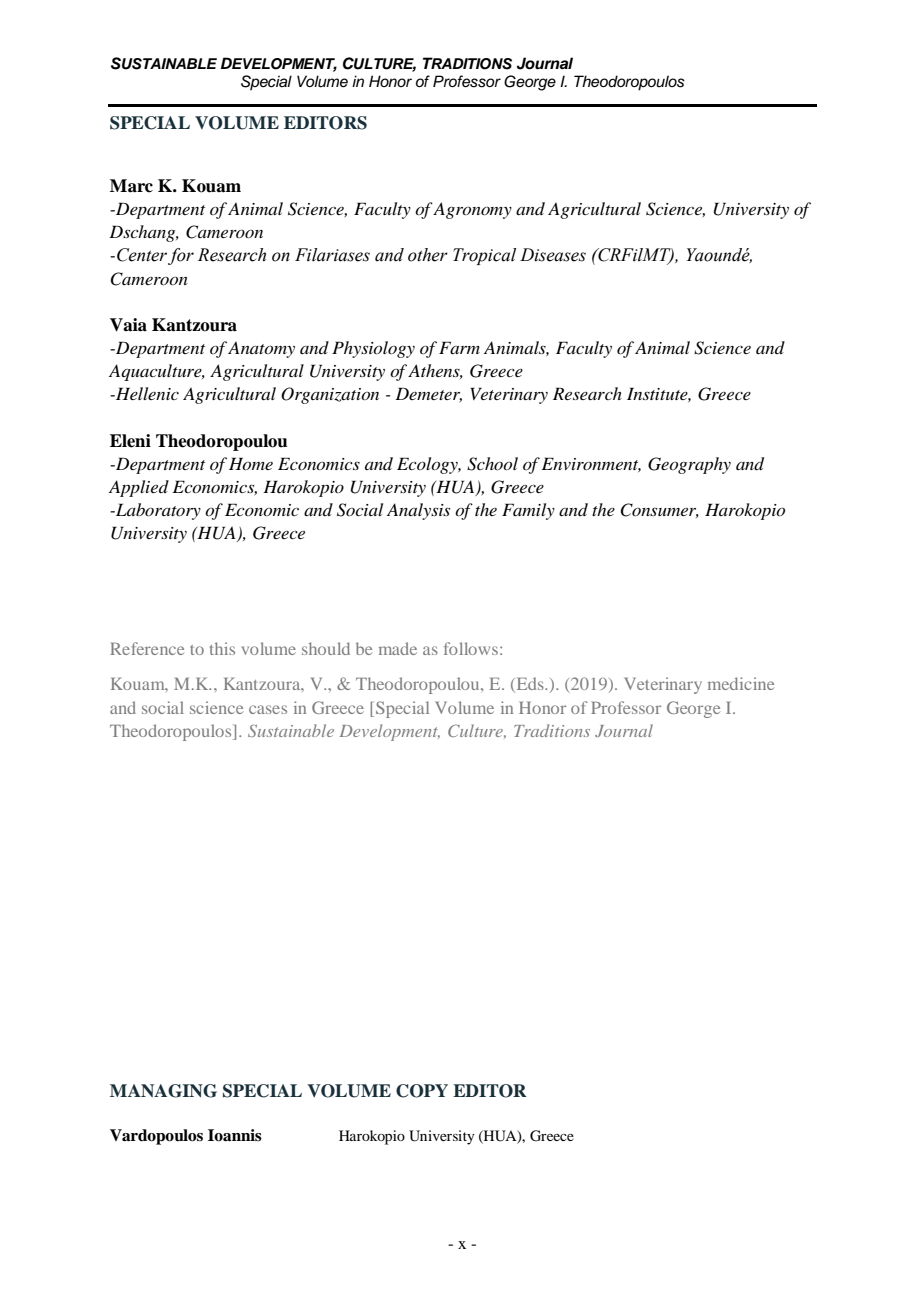 Image resolution: width=924 pixels, height=1308 pixels. I want to click on medicine, so click(741, 683).
